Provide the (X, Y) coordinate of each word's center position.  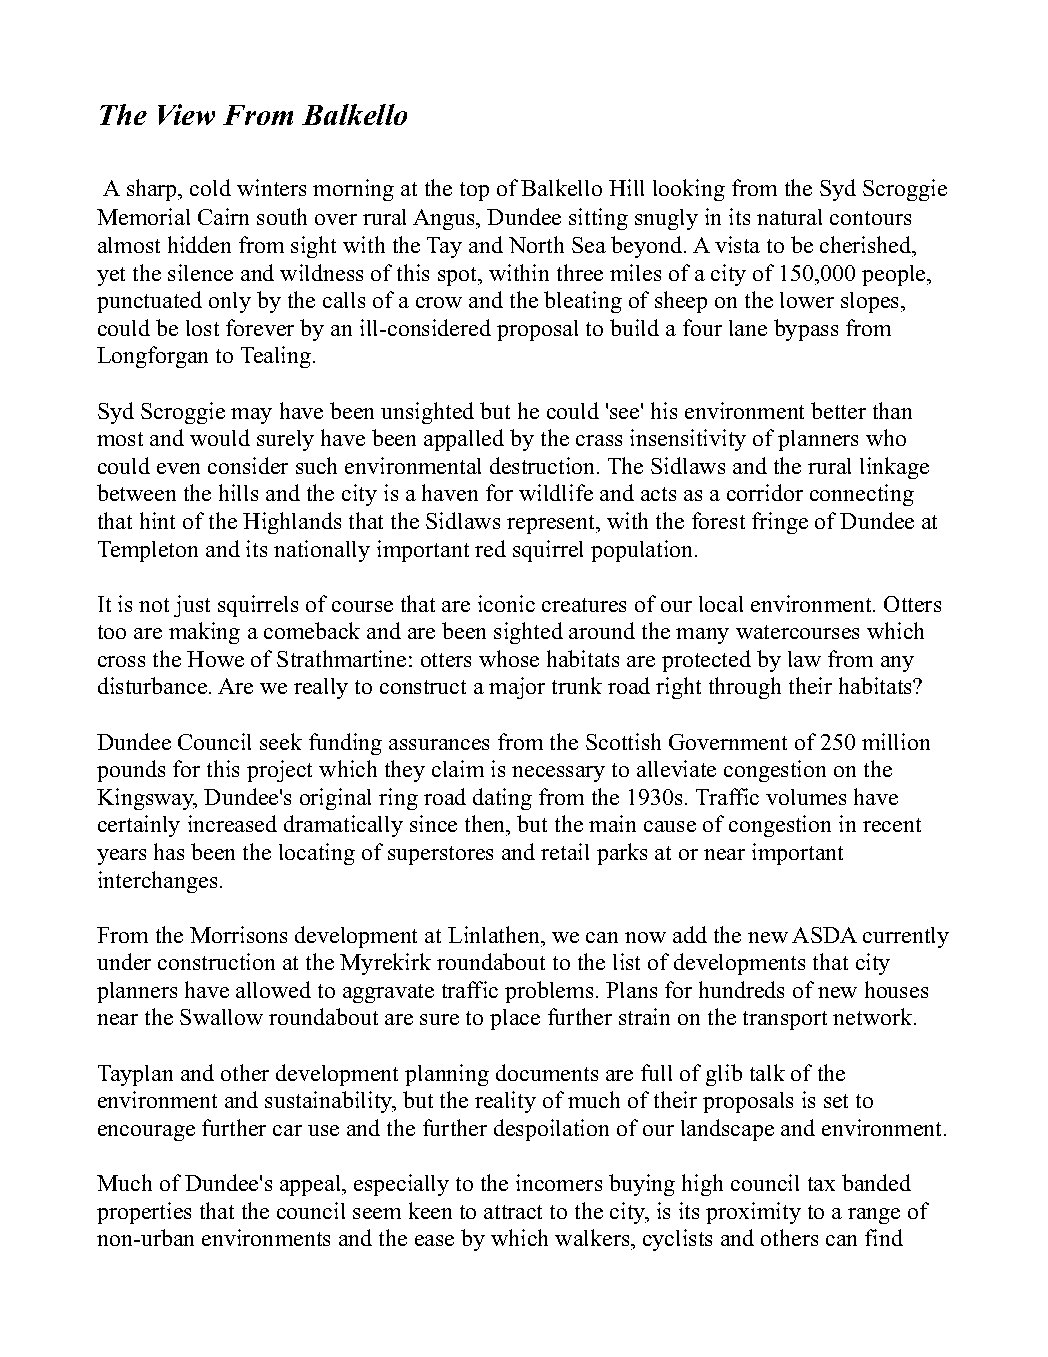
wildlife (556, 492)
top (474, 191)
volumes (806, 797)
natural (789, 217)
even (178, 468)
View (186, 114)
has (169, 851)
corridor (765, 492)
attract (513, 1212)
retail (565, 851)
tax (821, 1184)
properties (144, 1213)
